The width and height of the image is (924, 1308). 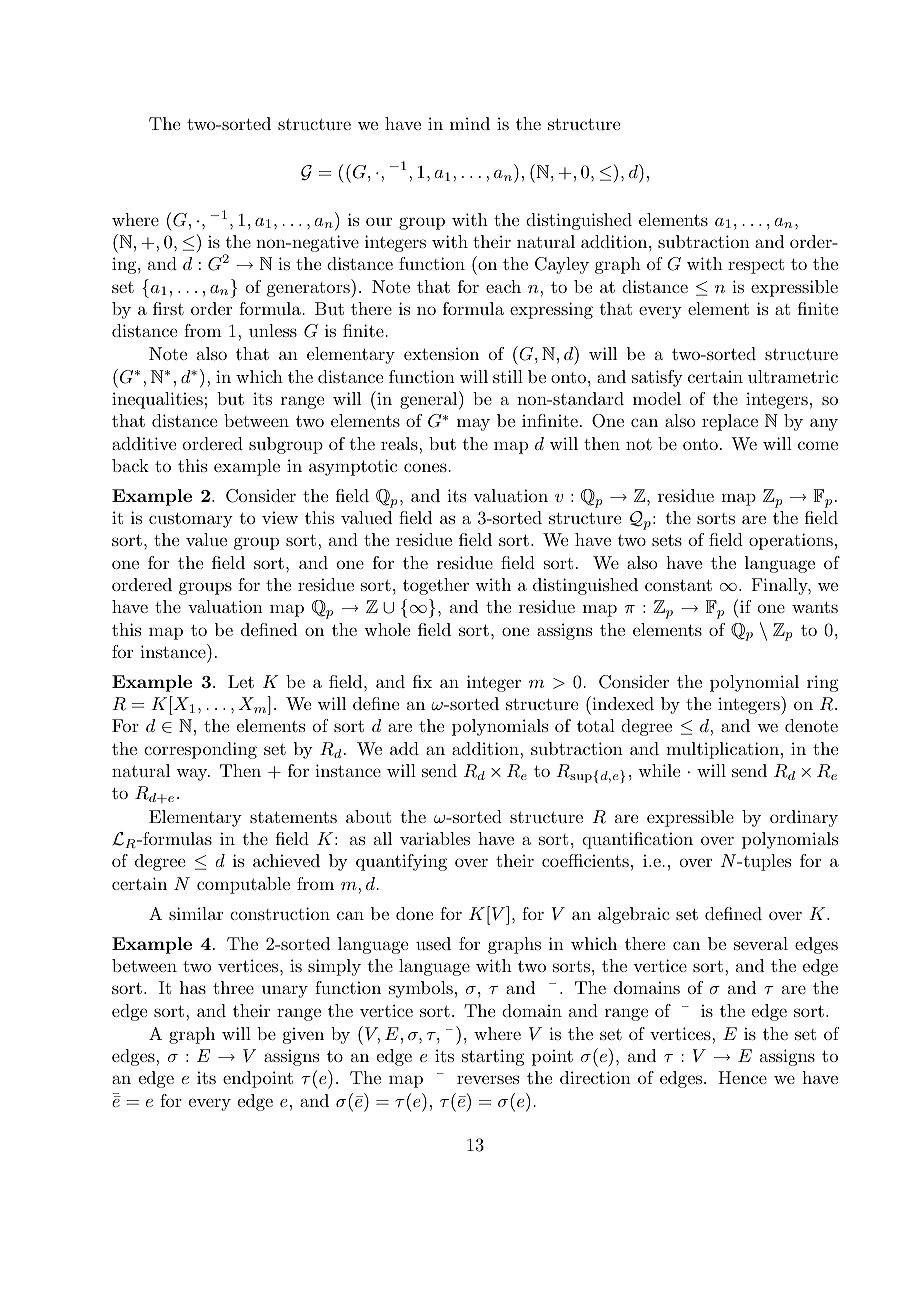 I want to click on Hence, so click(x=742, y=1077).
